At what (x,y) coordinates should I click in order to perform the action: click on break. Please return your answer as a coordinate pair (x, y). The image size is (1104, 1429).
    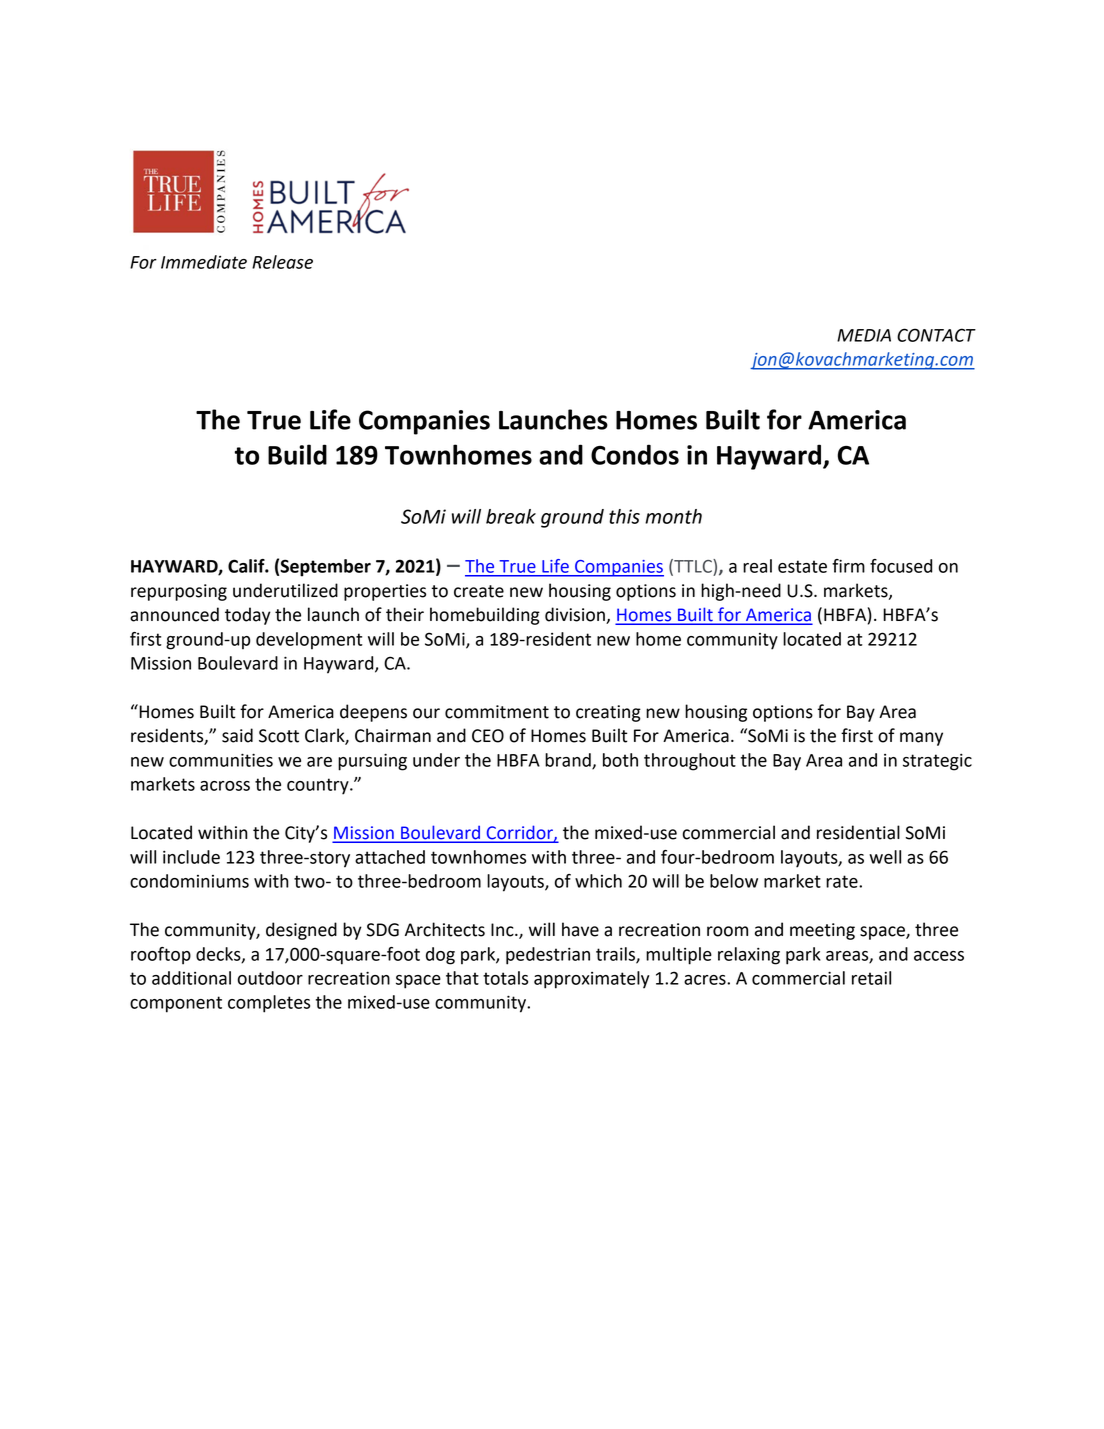
    Looking at the image, I should click on (511, 516).
